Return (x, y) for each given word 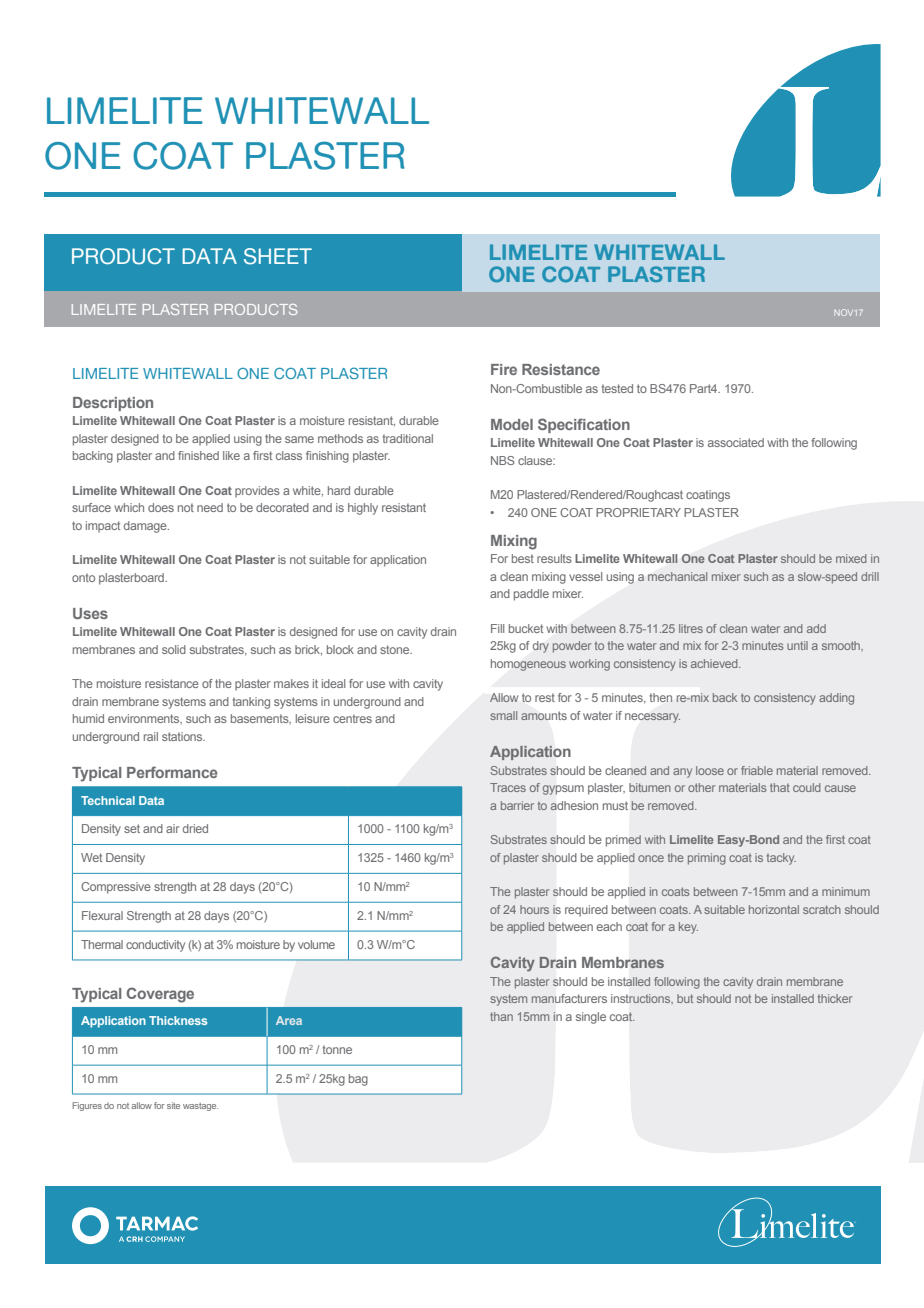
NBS (503, 460)
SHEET (278, 256)
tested (617, 388)
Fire (504, 369)
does (161, 507)
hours (534, 909)
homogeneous (528, 665)
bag (358, 1080)
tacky (781, 859)
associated (736, 442)
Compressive (116, 888)
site (173, 1105)
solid (174, 649)
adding (836, 699)
